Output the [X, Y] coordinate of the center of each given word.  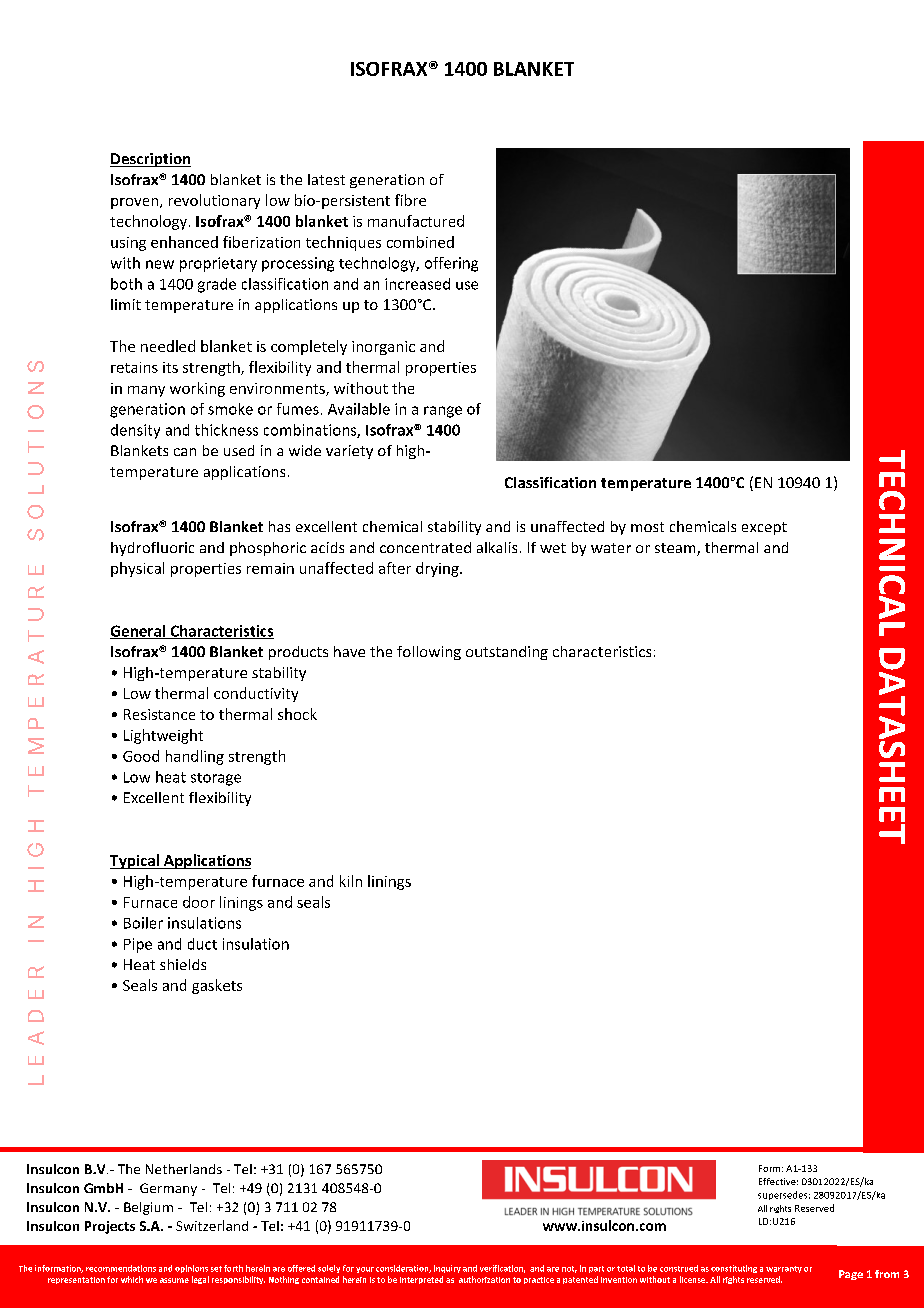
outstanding [507, 653]
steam [676, 549]
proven [136, 203]
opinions [191, 1269]
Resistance [159, 714]
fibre [410, 200]
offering [451, 264]
